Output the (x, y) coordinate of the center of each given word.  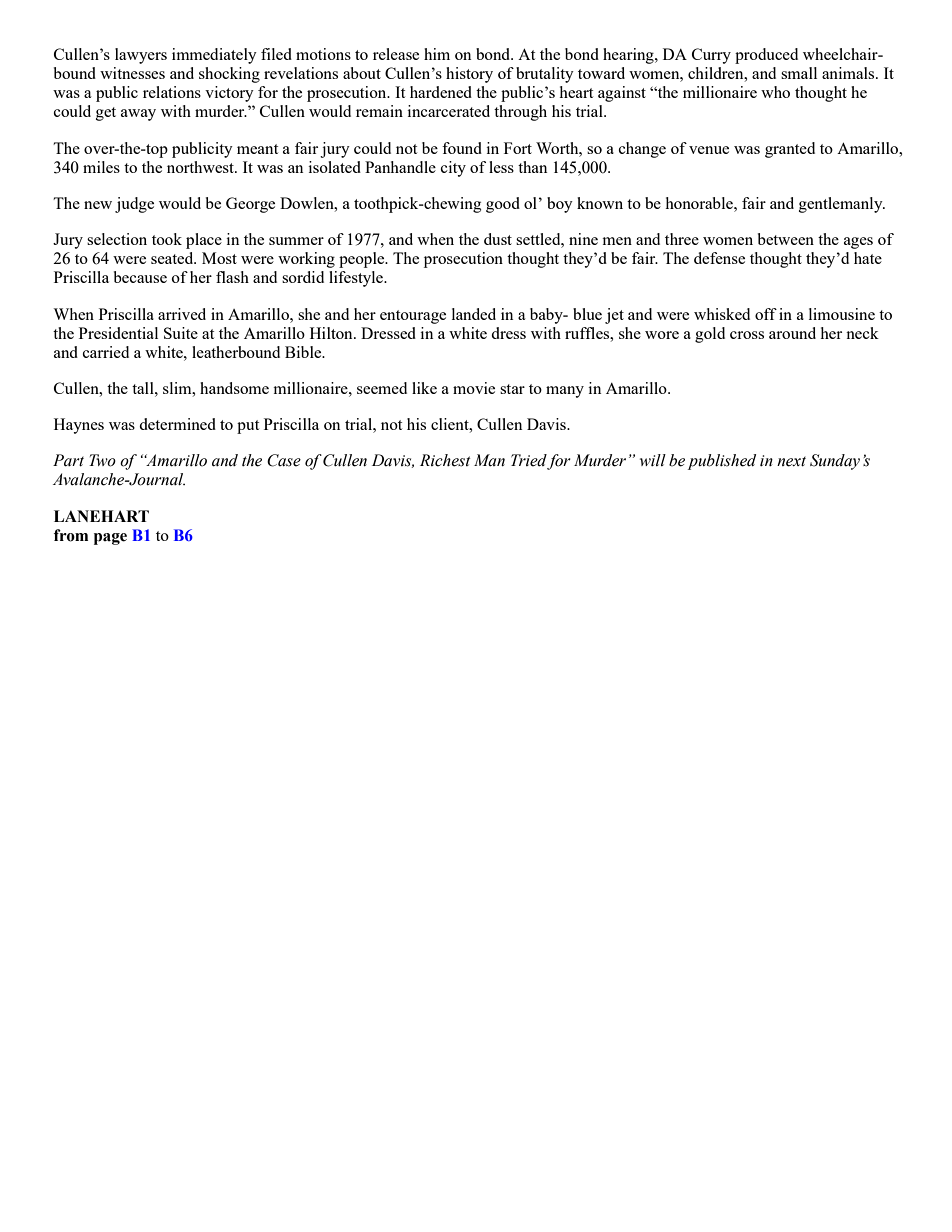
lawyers (141, 56)
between (786, 239)
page (110, 539)
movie (474, 388)
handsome (234, 388)
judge (134, 205)
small (799, 73)
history (469, 75)
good (503, 205)
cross (747, 335)
